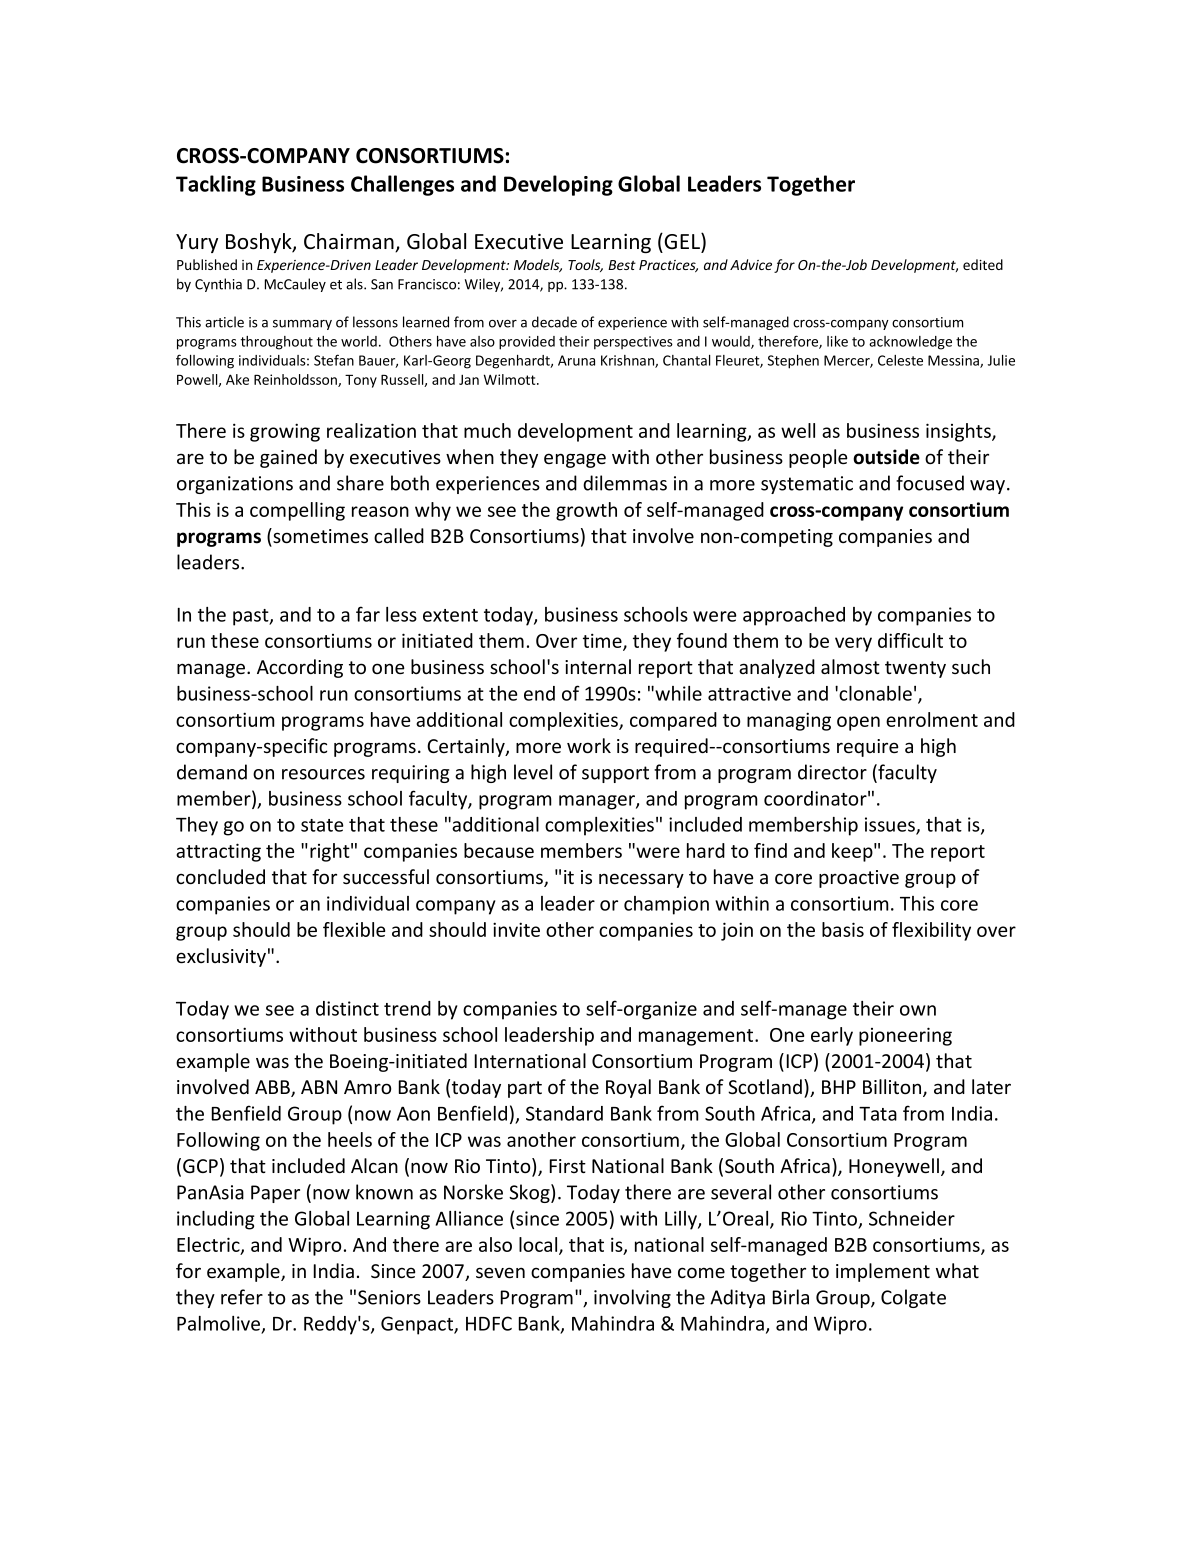 The image size is (1197, 1549). Describe the element at coordinates (558, 185) in the screenshot. I see `Developing` at that location.
